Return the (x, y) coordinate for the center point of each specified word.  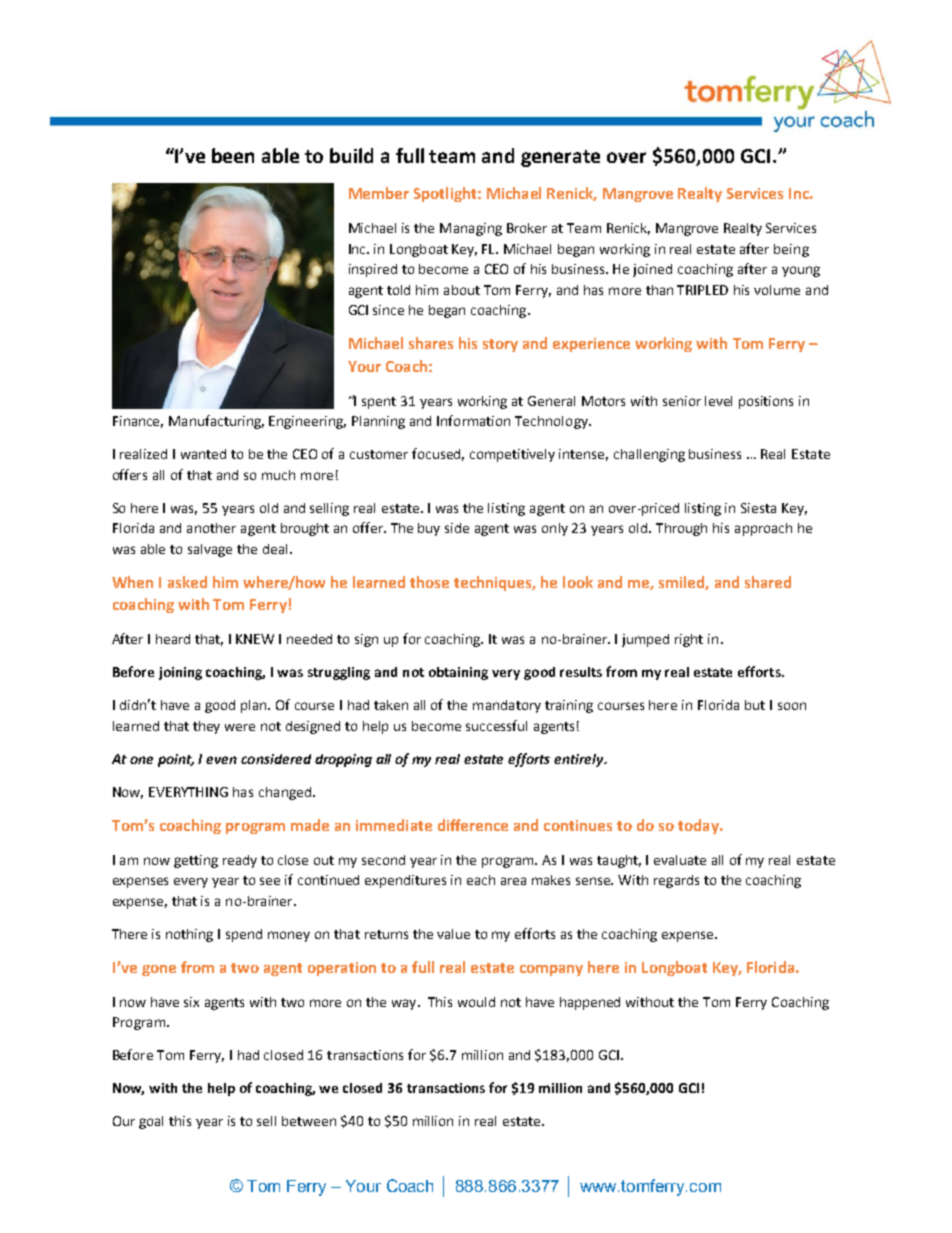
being (791, 250)
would (476, 1002)
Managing (471, 229)
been (233, 155)
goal (151, 1122)
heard (173, 639)
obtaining (458, 673)
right (689, 640)
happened (590, 1003)
